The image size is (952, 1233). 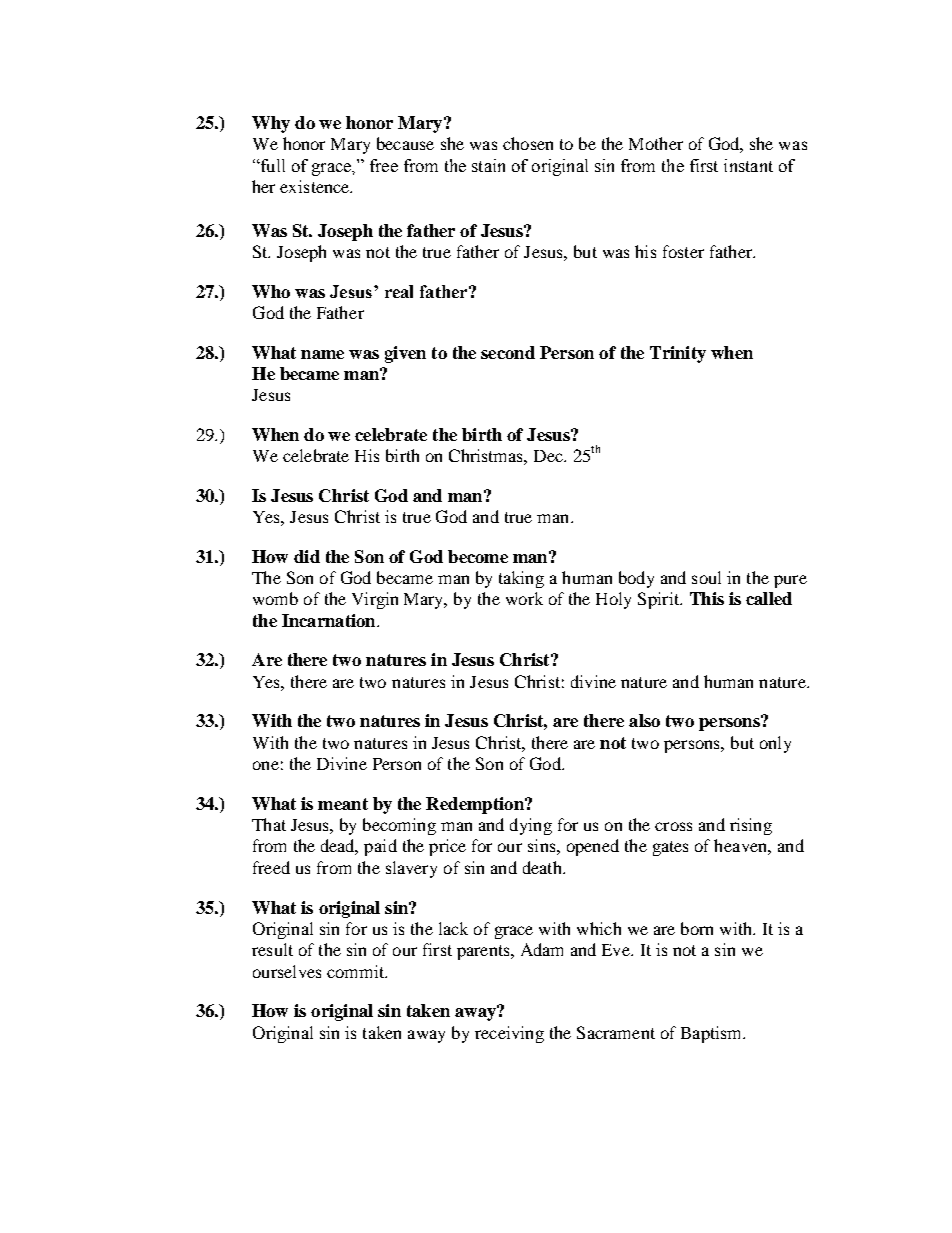 I want to click on one, so click(x=266, y=765).
